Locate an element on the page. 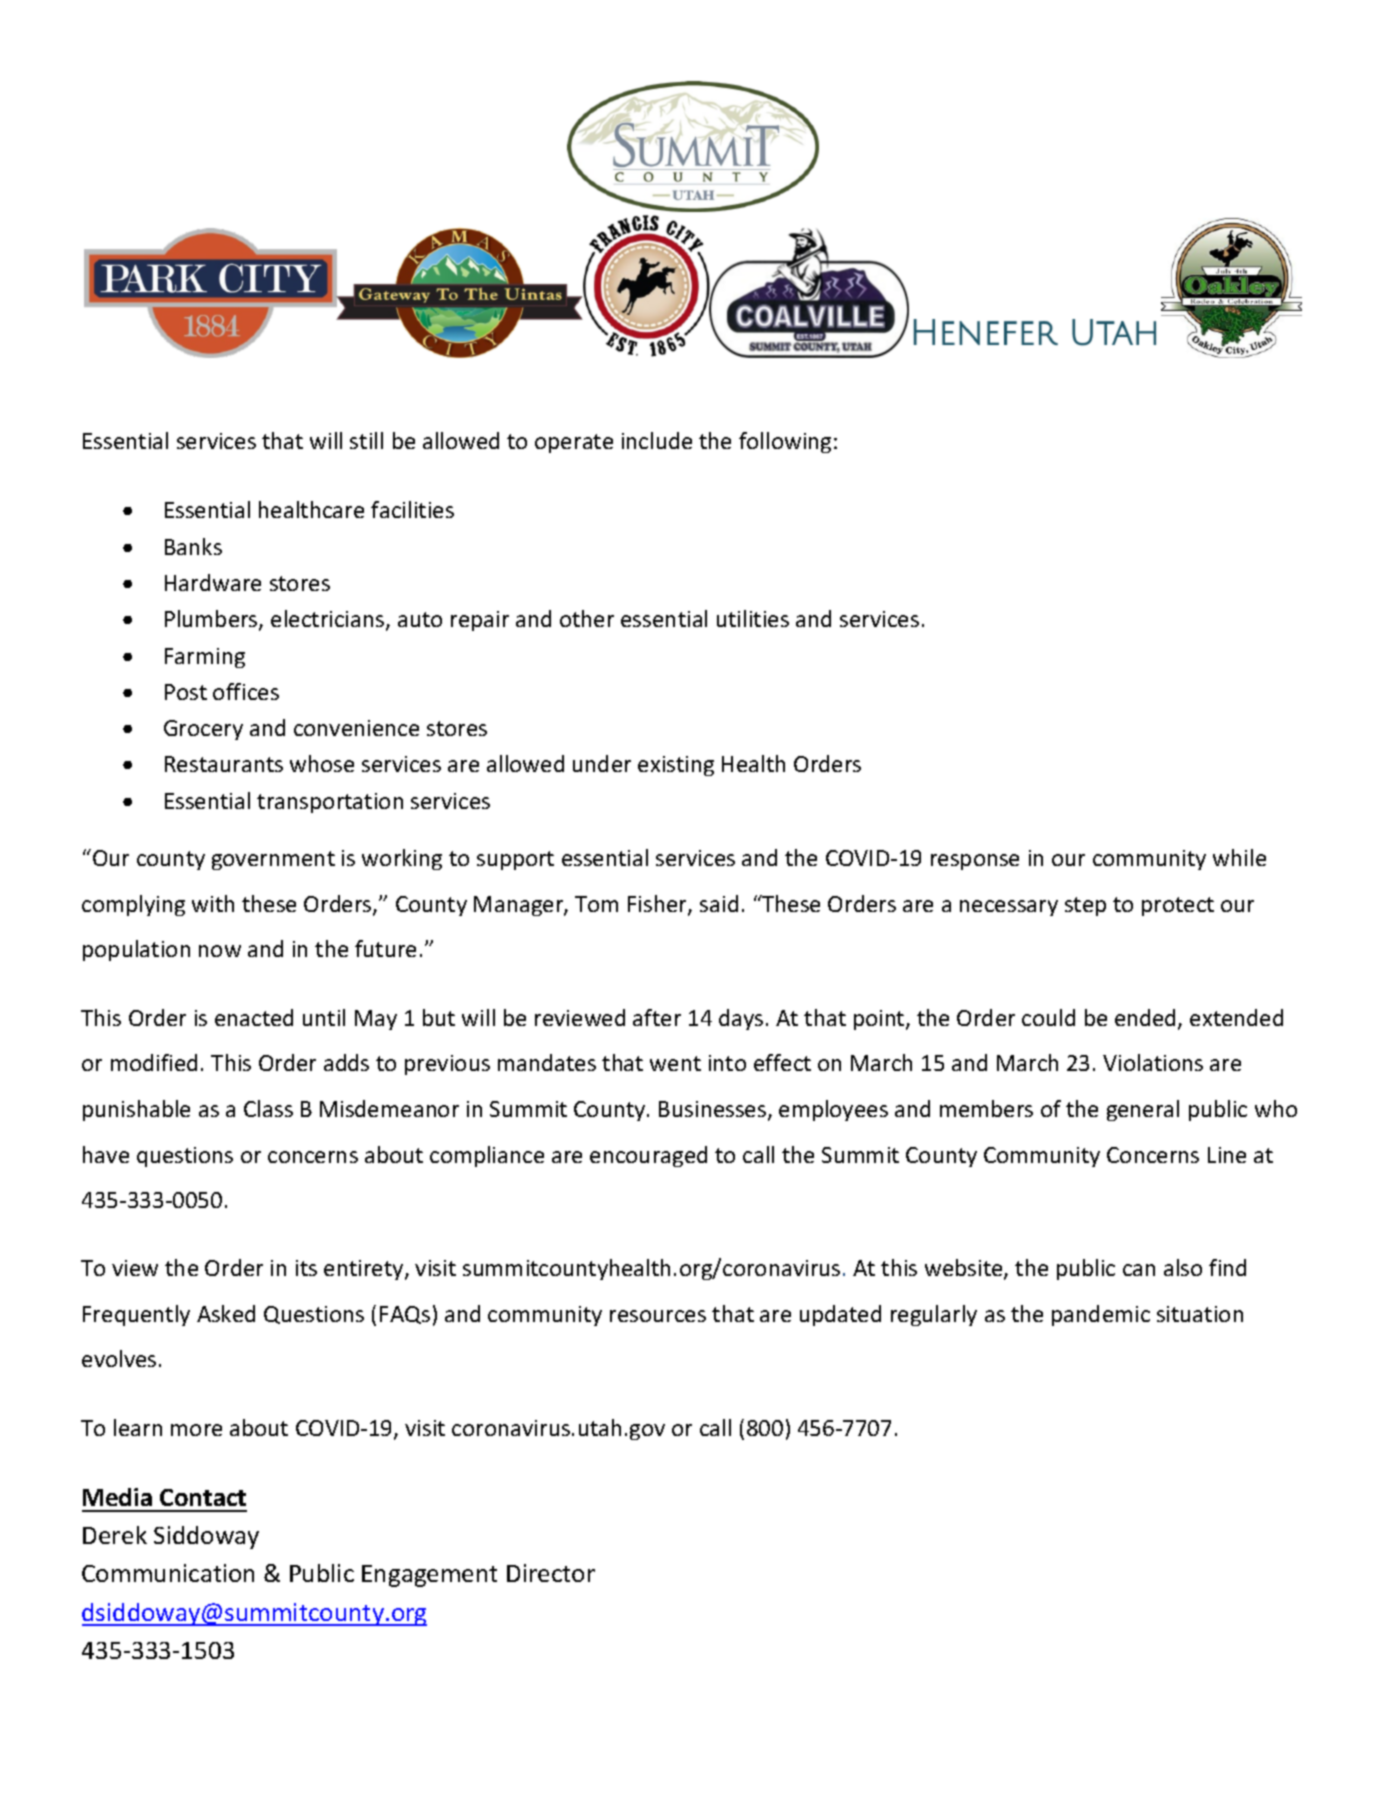 The height and width of the image is (1793, 1386). still is located at coordinates (366, 440).
